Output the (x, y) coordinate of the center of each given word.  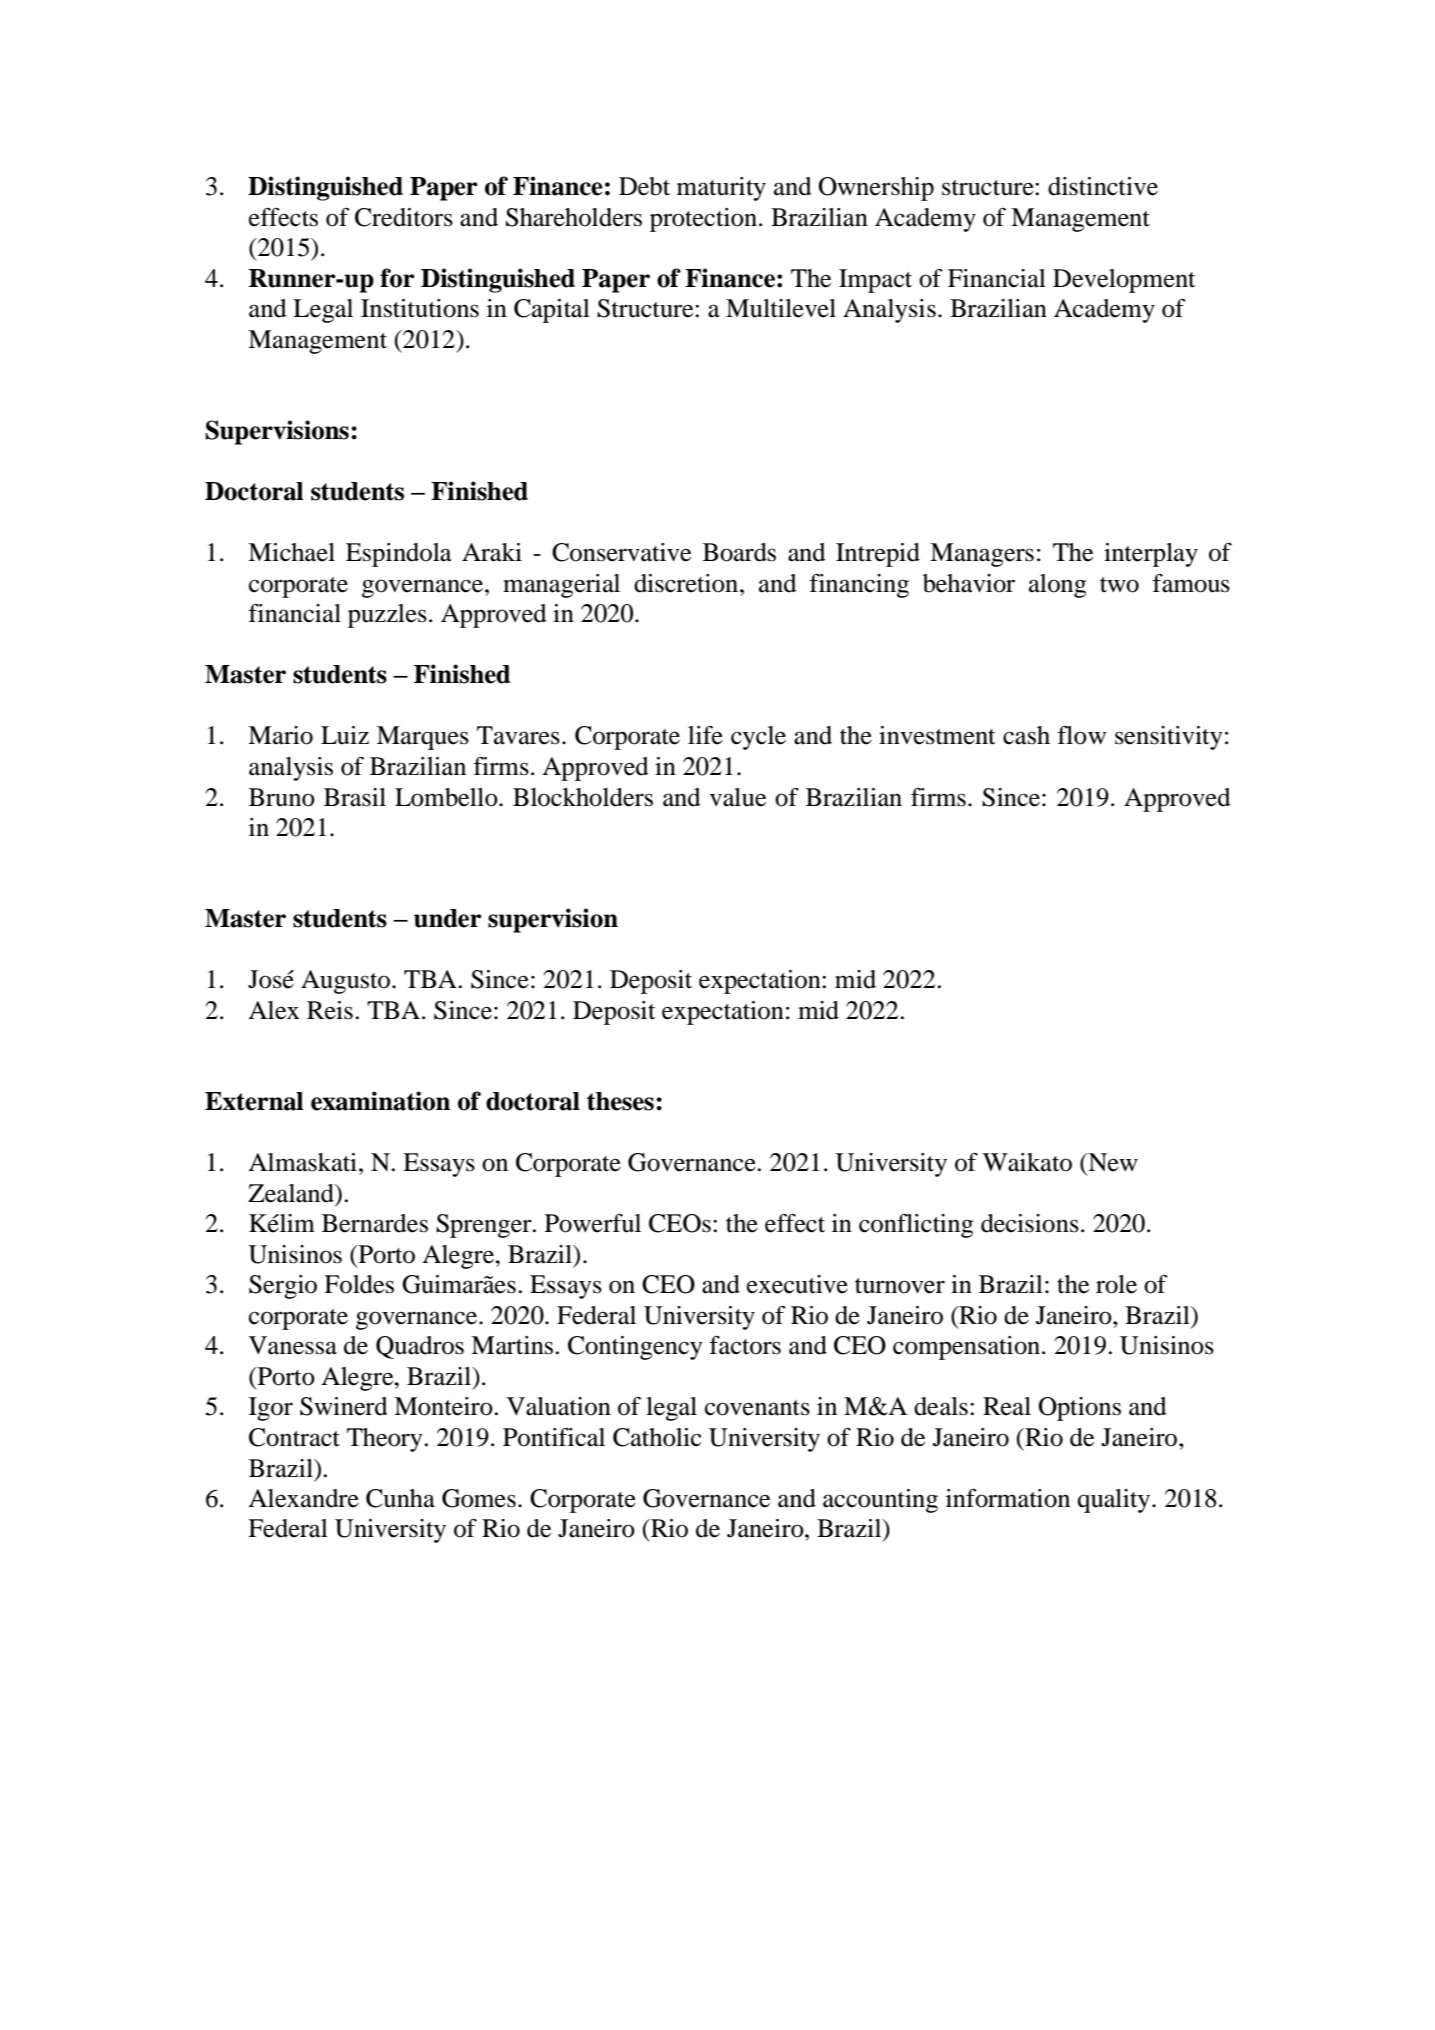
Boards (739, 552)
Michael (291, 552)
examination (380, 1101)
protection (705, 220)
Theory (385, 1440)
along (1057, 586)
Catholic (657, 1437)
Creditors (404, 217)
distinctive (1103, 186)
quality (1115, 1501)
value (738, 797)
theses (620, 1101)
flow (1081, 735)
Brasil (355, 797)
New (1112, 1162)
